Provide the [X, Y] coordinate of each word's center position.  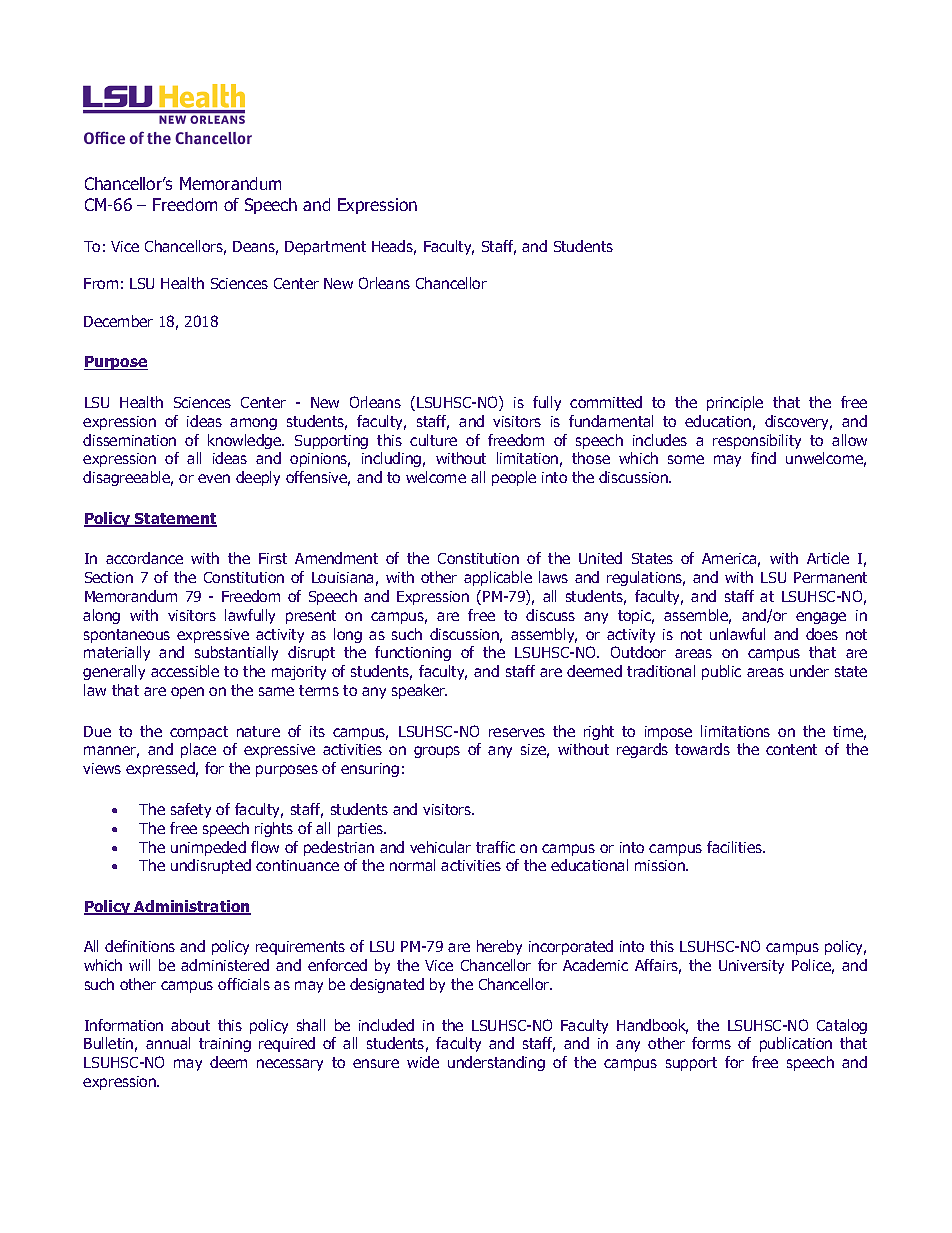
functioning [413, 653]
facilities [736, 847]
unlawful [737, 634]
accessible [185, 671]
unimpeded [208, 848]
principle [735, 403]
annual [168, 1043]
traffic [495, 847]
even [214, 478]
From [101, 283]
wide [423, 1062]
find [763, 458]
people [514, 478]
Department [325, 248]
